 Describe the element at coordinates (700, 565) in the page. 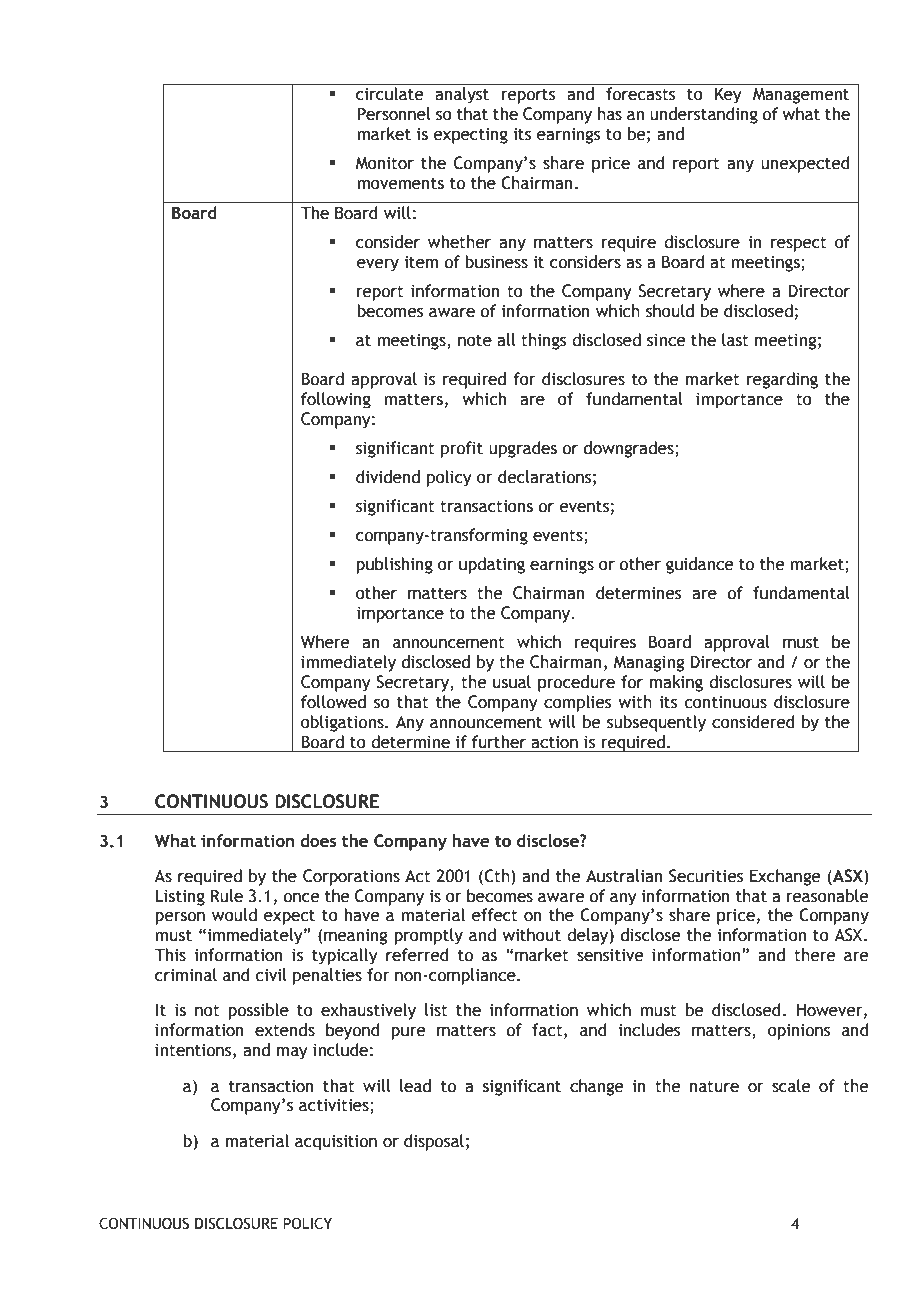

I see `guidance` at that location.
